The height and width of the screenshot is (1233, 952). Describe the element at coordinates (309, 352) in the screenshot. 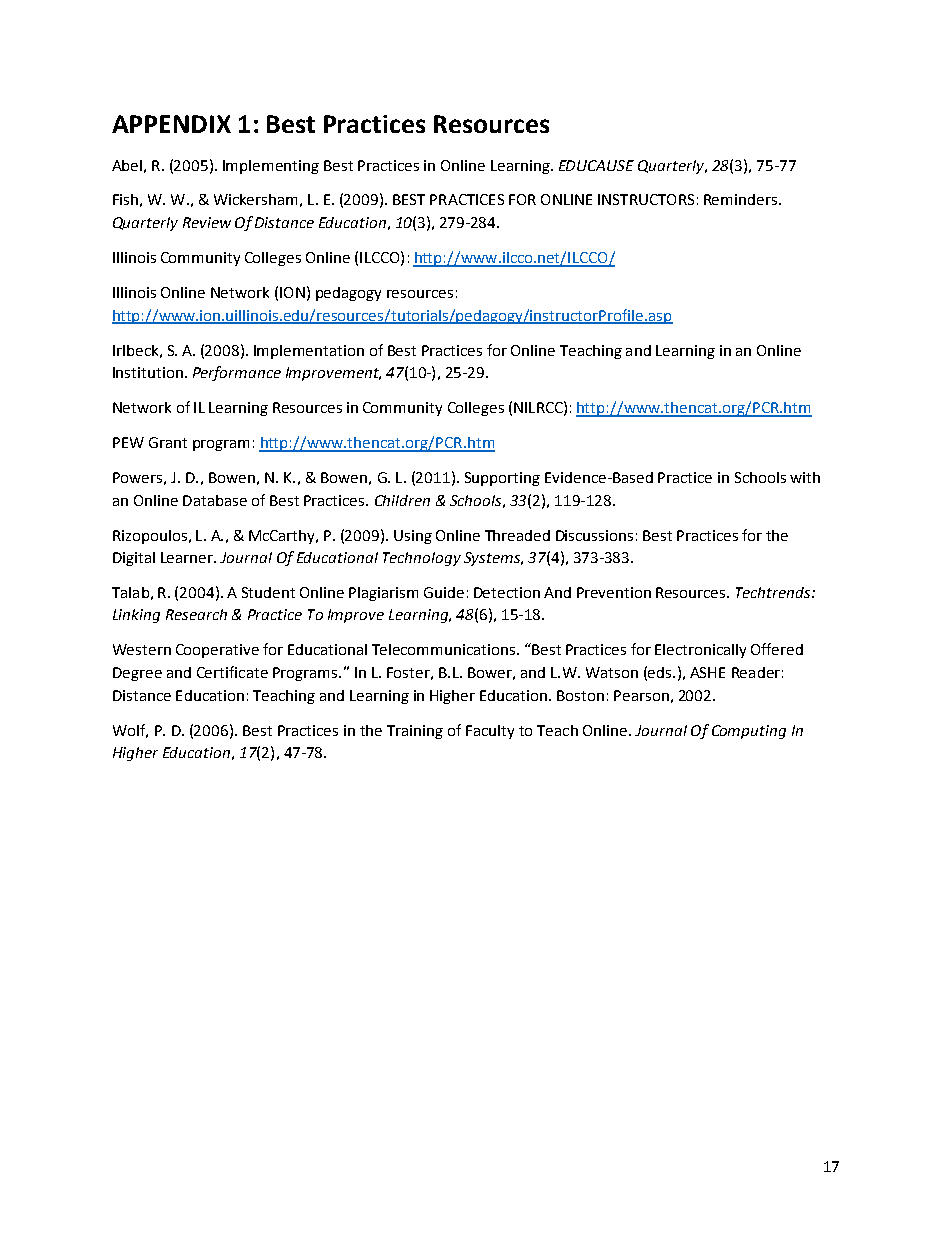

I see `Implementation` at that location.
